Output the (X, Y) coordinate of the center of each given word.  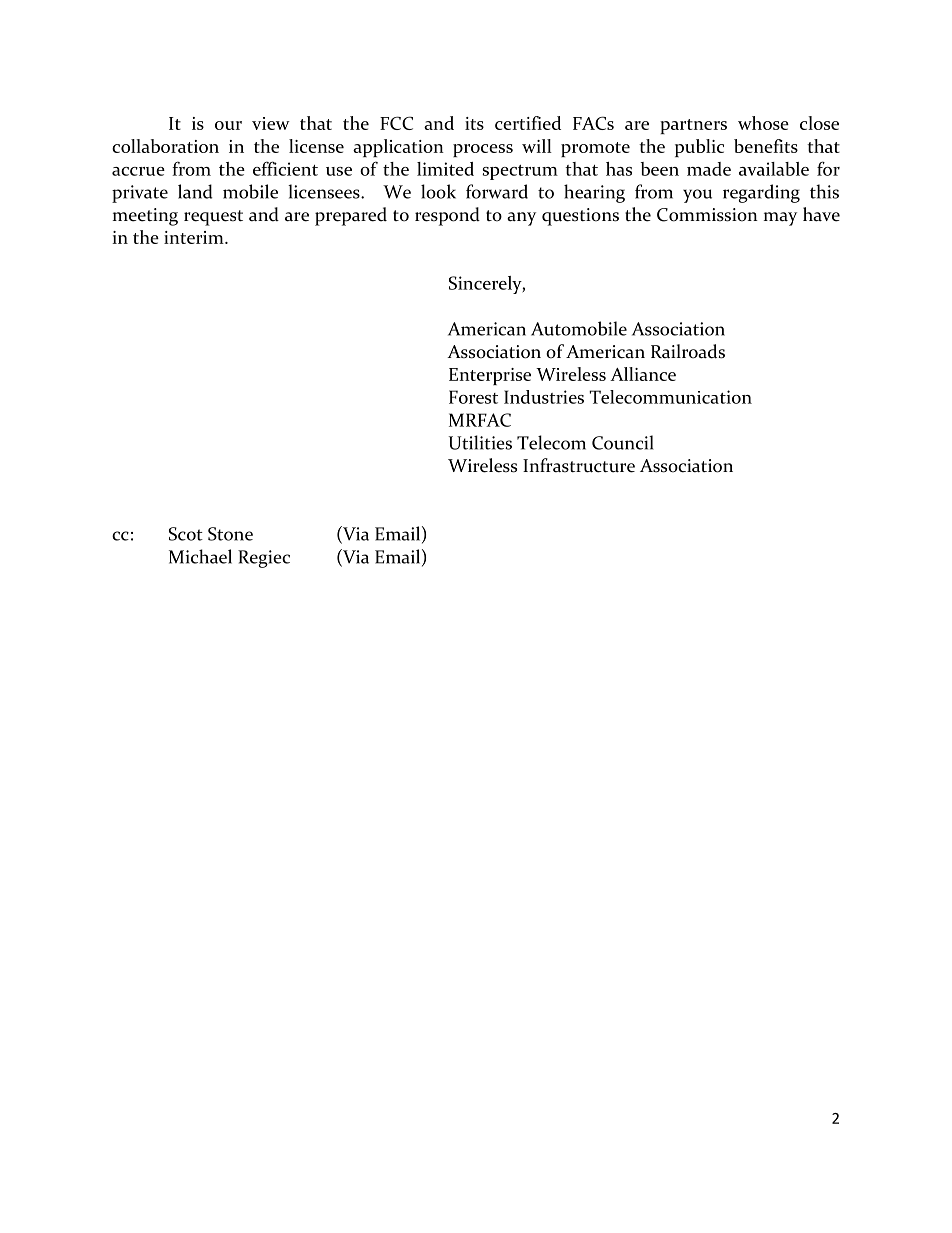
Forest (473, 397)
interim (195, 237)
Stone (230, 534)
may (780, 219)
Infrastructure (579, 465)
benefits (766, 146)
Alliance (643, 374)
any (521, 219)
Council (623, 442)
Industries (544, 397)
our (228, 125)
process (483, 150)
